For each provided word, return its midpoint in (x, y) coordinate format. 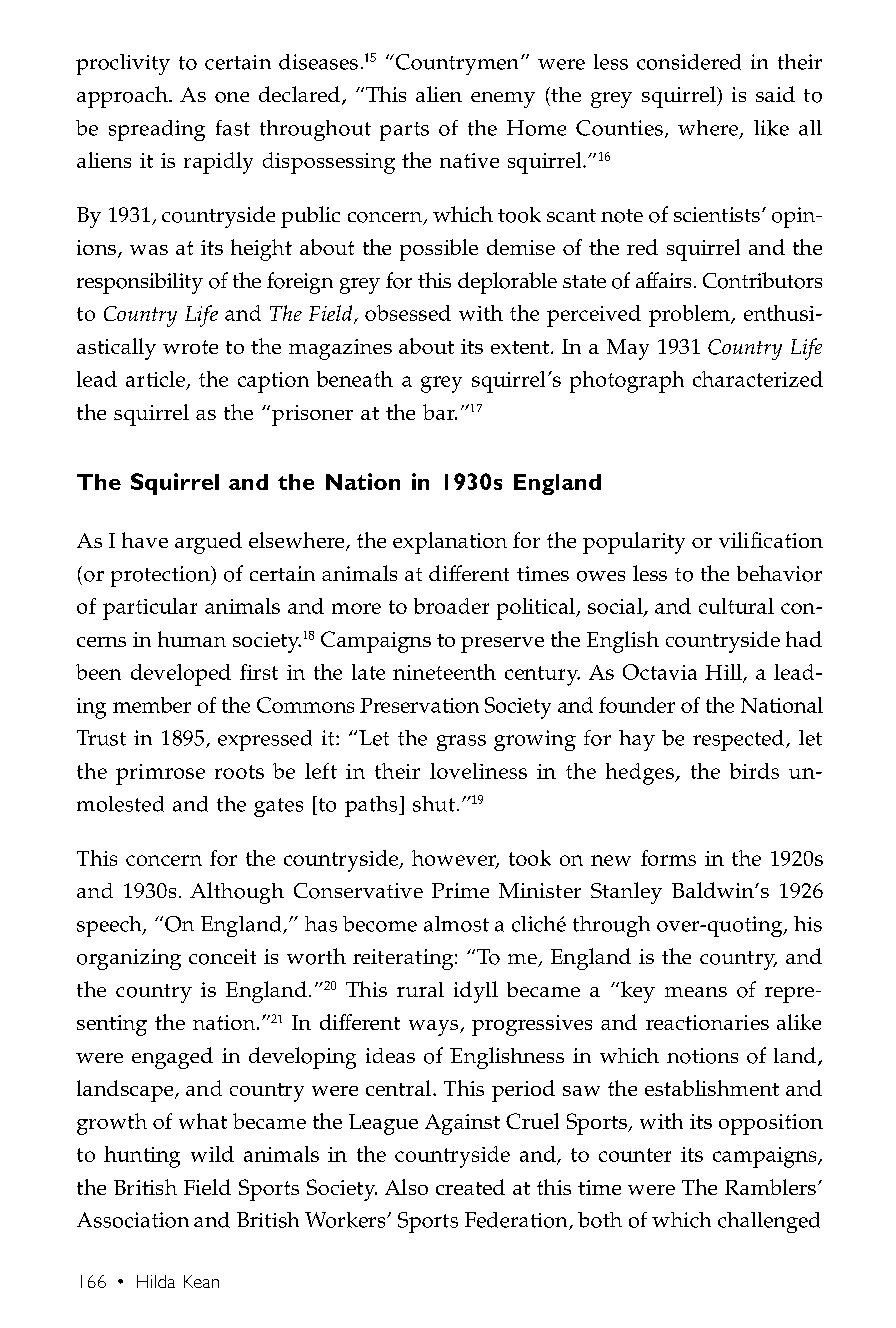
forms (668, 858)
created (470, 1187)
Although (237, 893)
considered (689, 62)
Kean (201, 1281)
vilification (771, 540)
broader (451, 606)
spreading (157, 130)
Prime (460, 890)
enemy (503, 100)
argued (208, 543)
